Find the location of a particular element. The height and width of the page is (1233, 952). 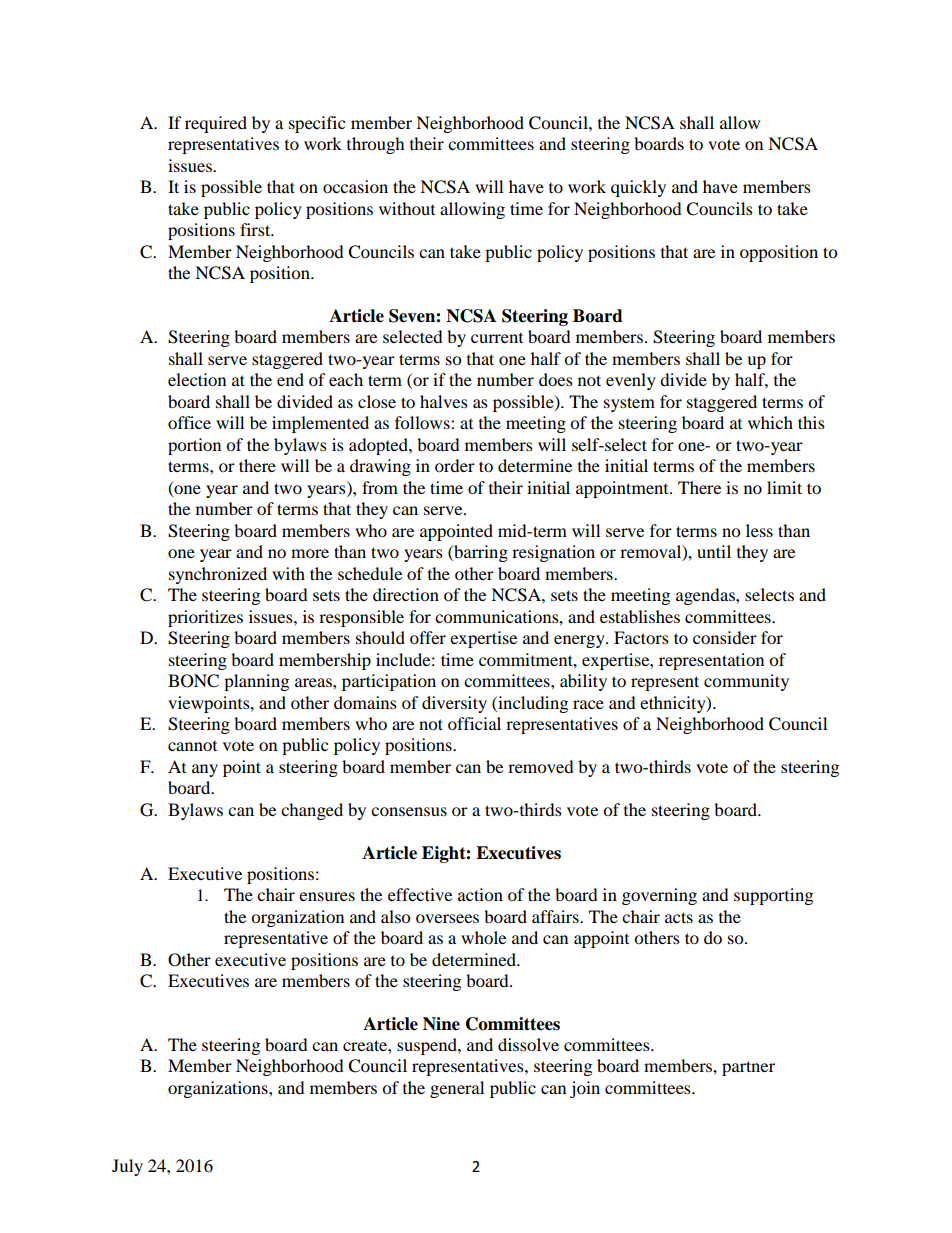

supporting is located at coordinates (773, 896).
